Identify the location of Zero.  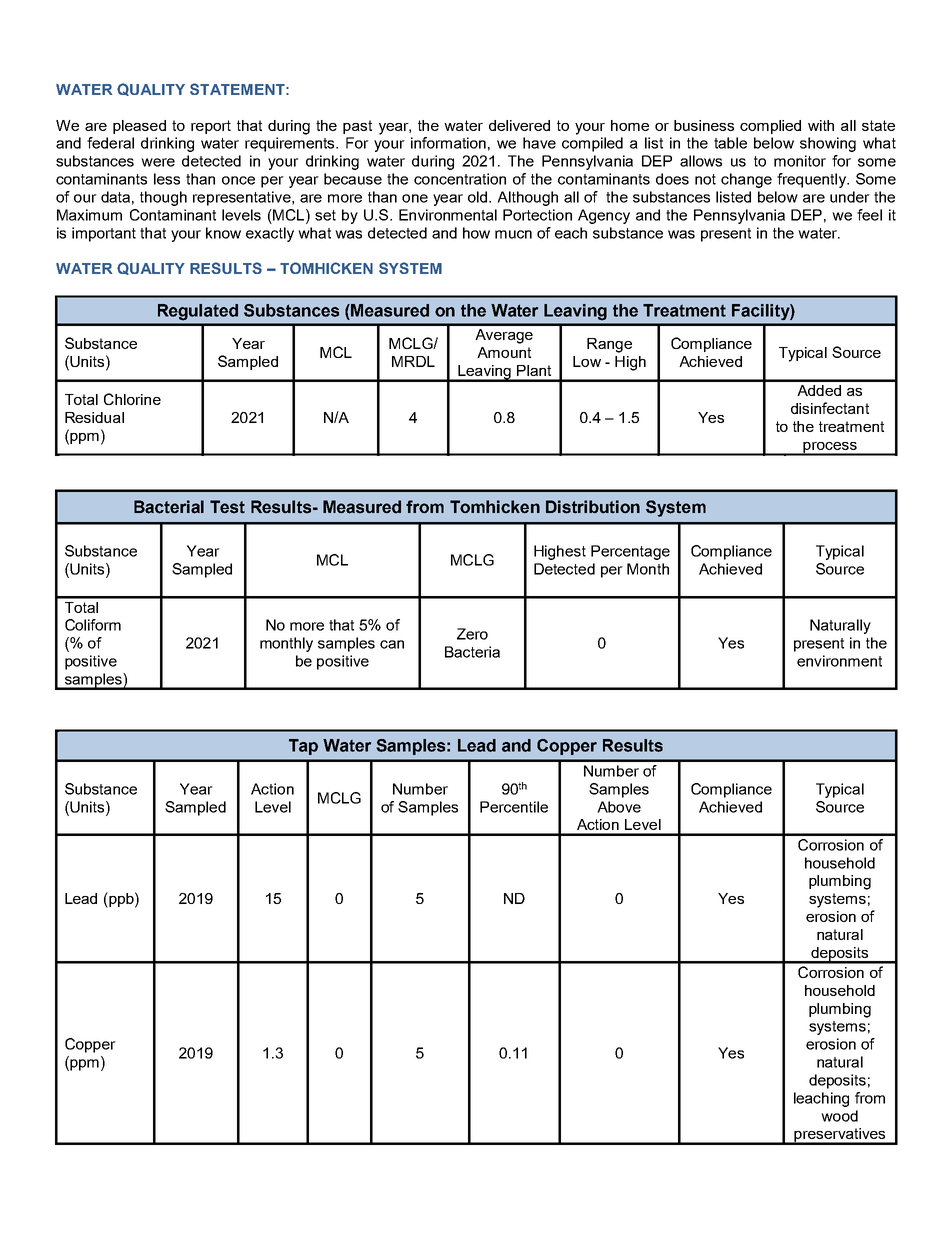
(472, 634).
